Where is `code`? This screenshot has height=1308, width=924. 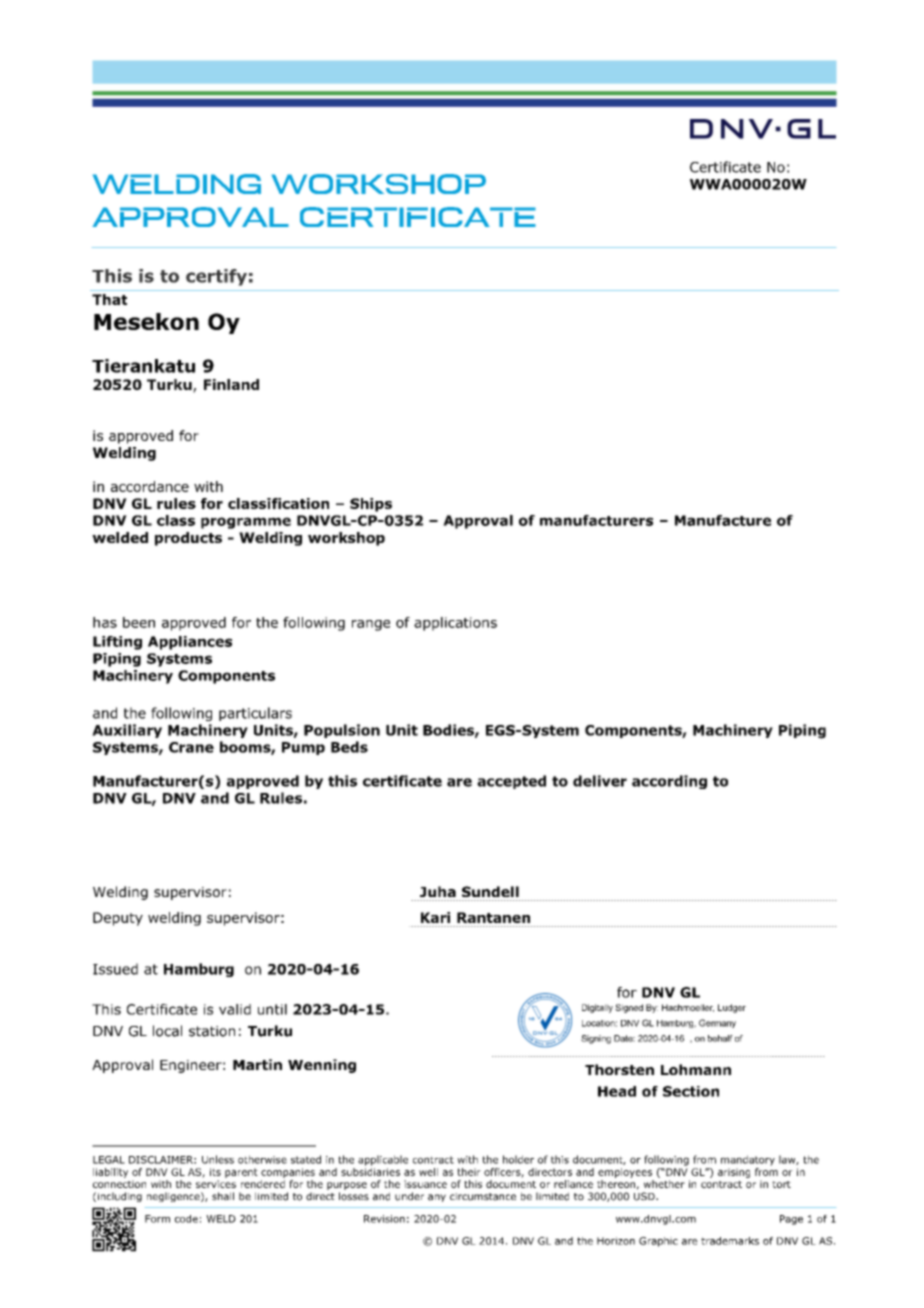
code is located at coordinates (186, 1219).
